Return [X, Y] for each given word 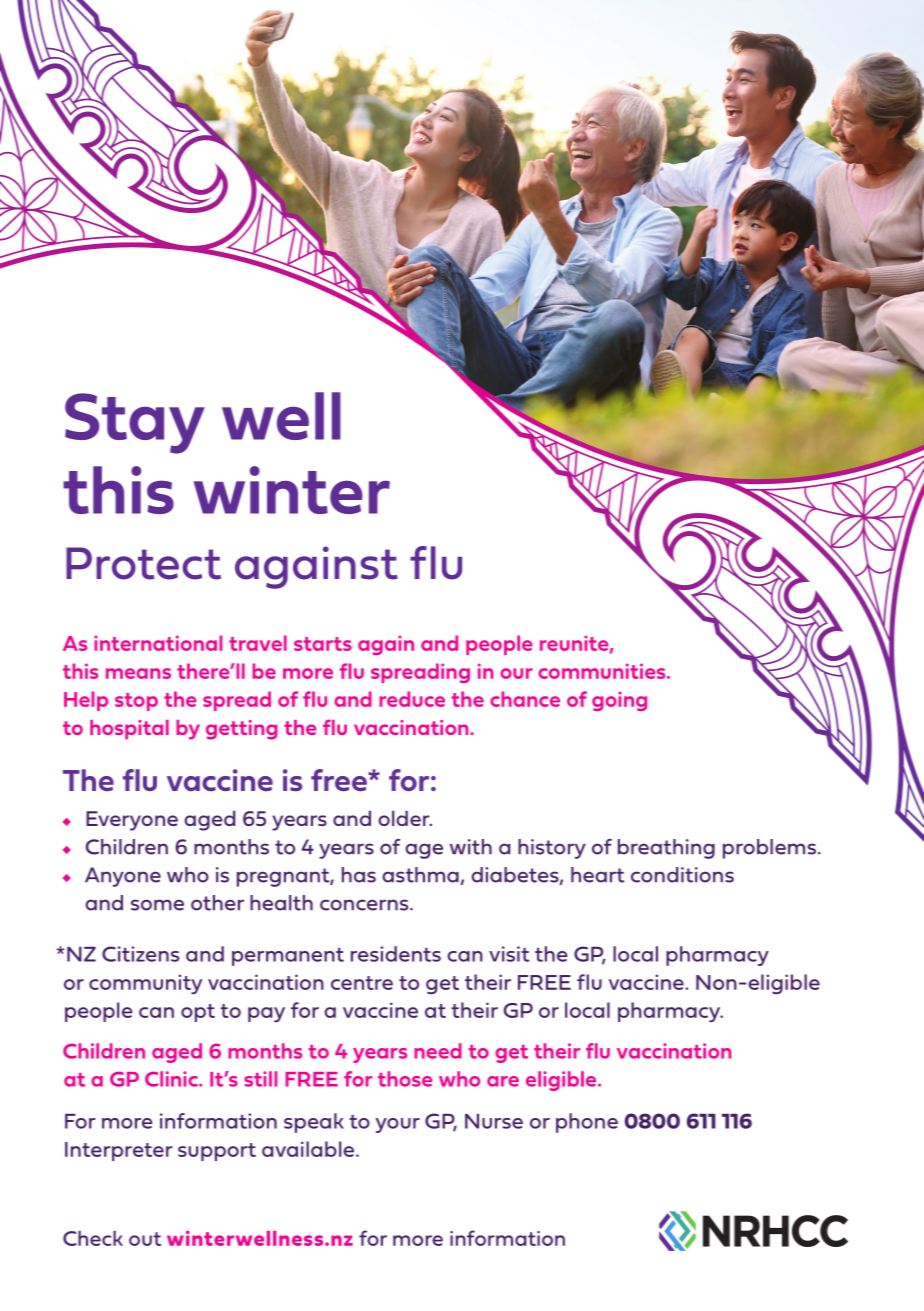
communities [603, 671]
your [398, 1125]
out [145, 1239]
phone [587, 1123]
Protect [143, 563]
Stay [135, 423]
